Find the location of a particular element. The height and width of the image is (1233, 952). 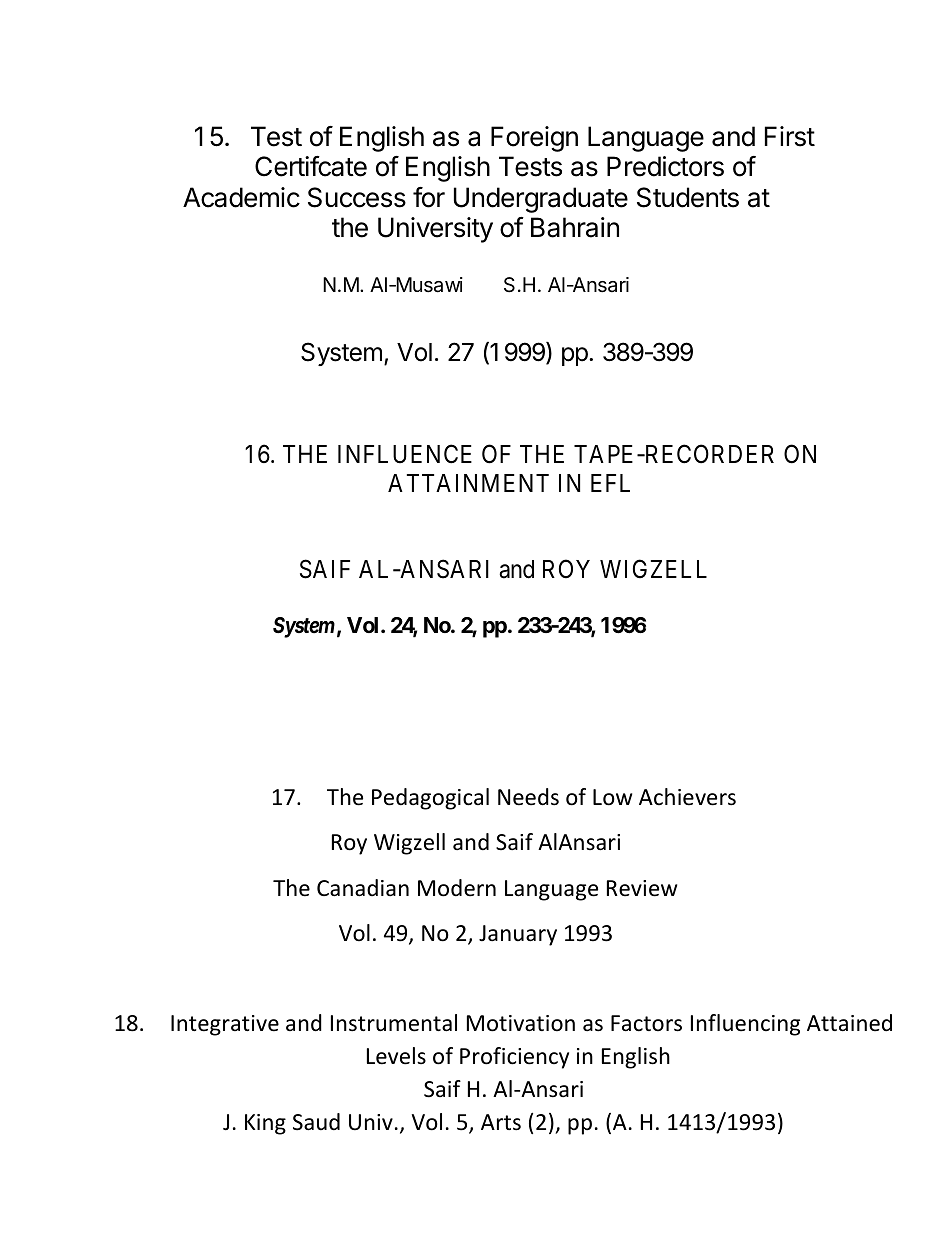

Arts is located at coordinates (501, 1122).
